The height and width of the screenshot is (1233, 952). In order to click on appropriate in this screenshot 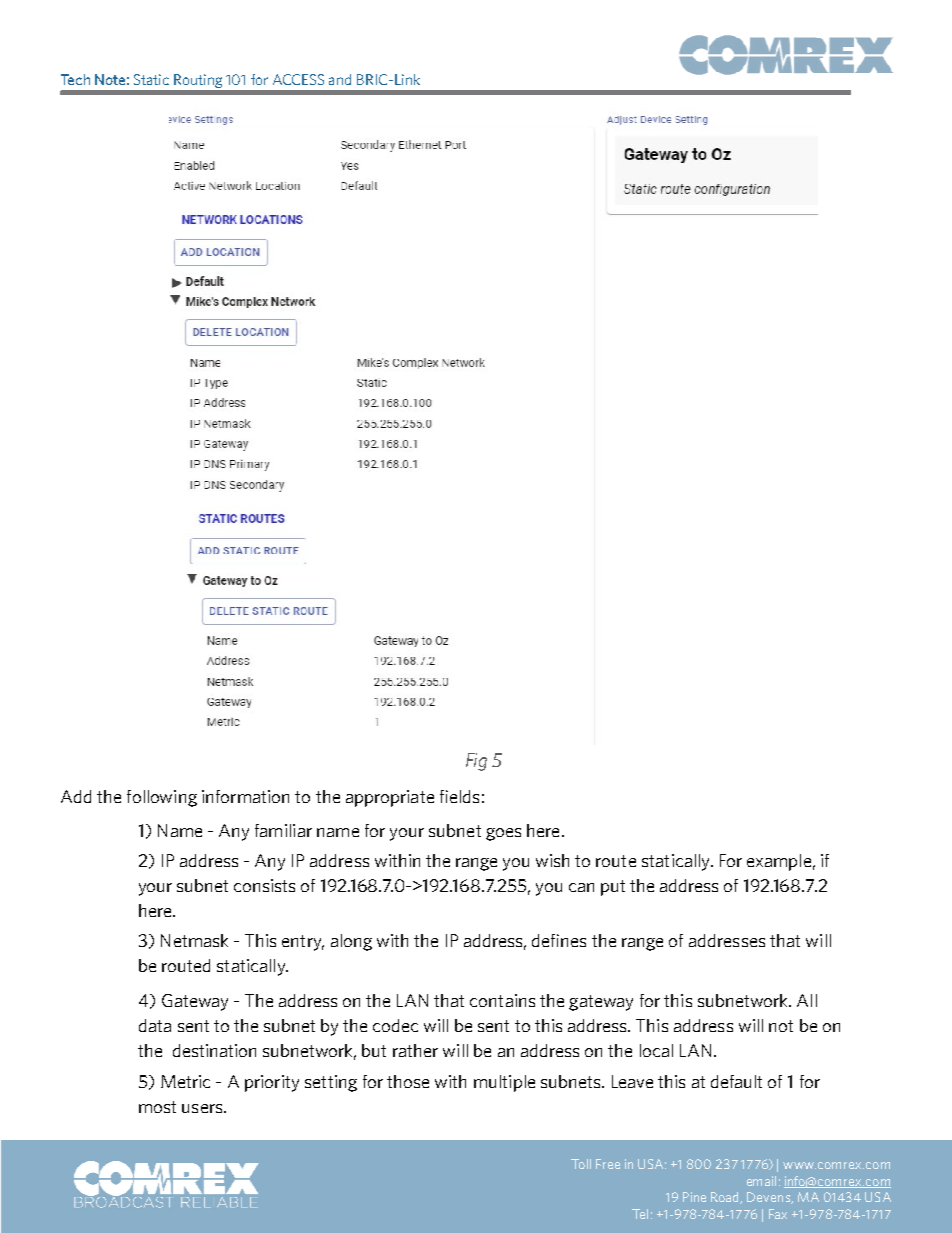, I will do `click(390, 798)`.
